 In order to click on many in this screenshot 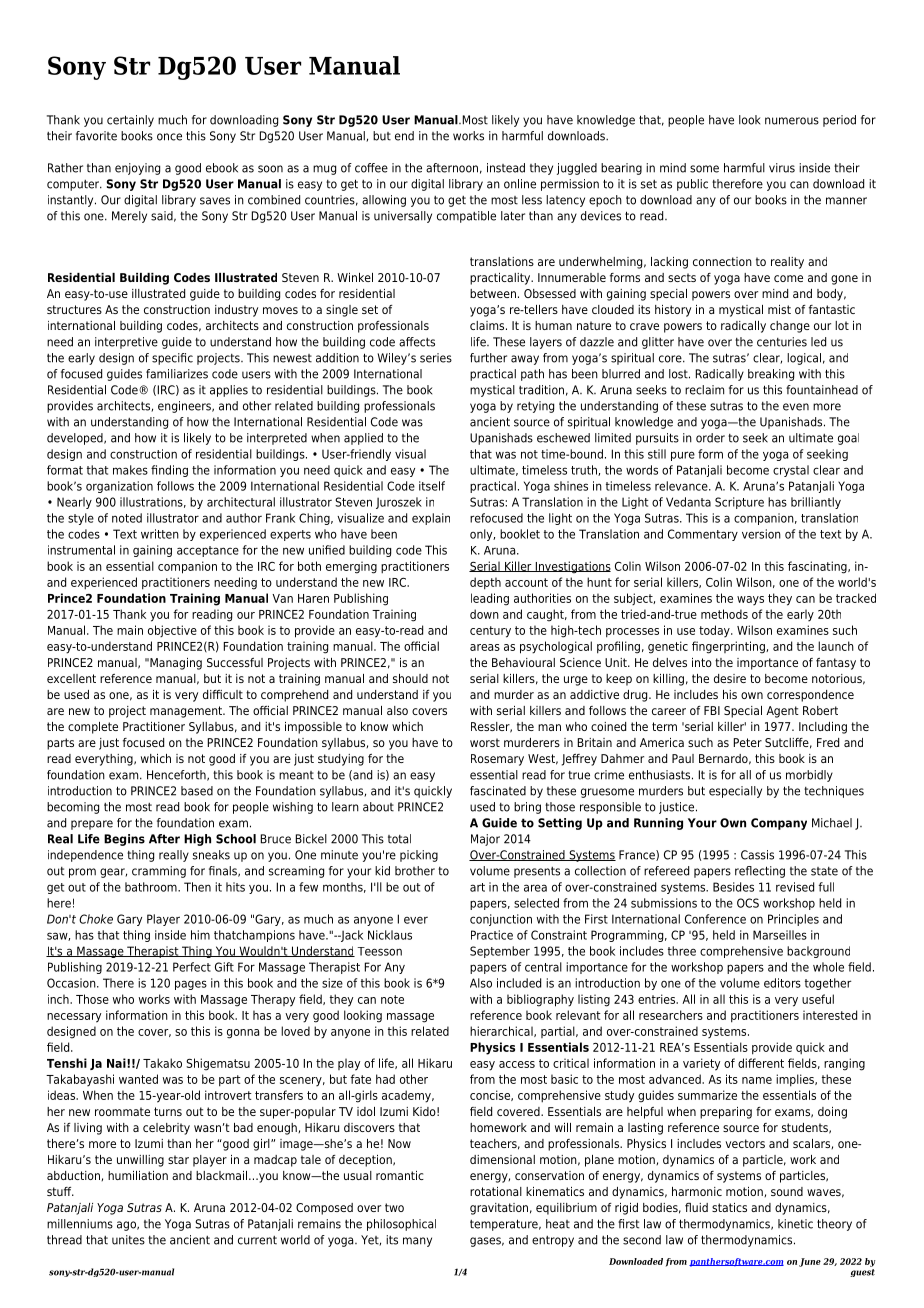, I will do `click(417, 1242)`.
